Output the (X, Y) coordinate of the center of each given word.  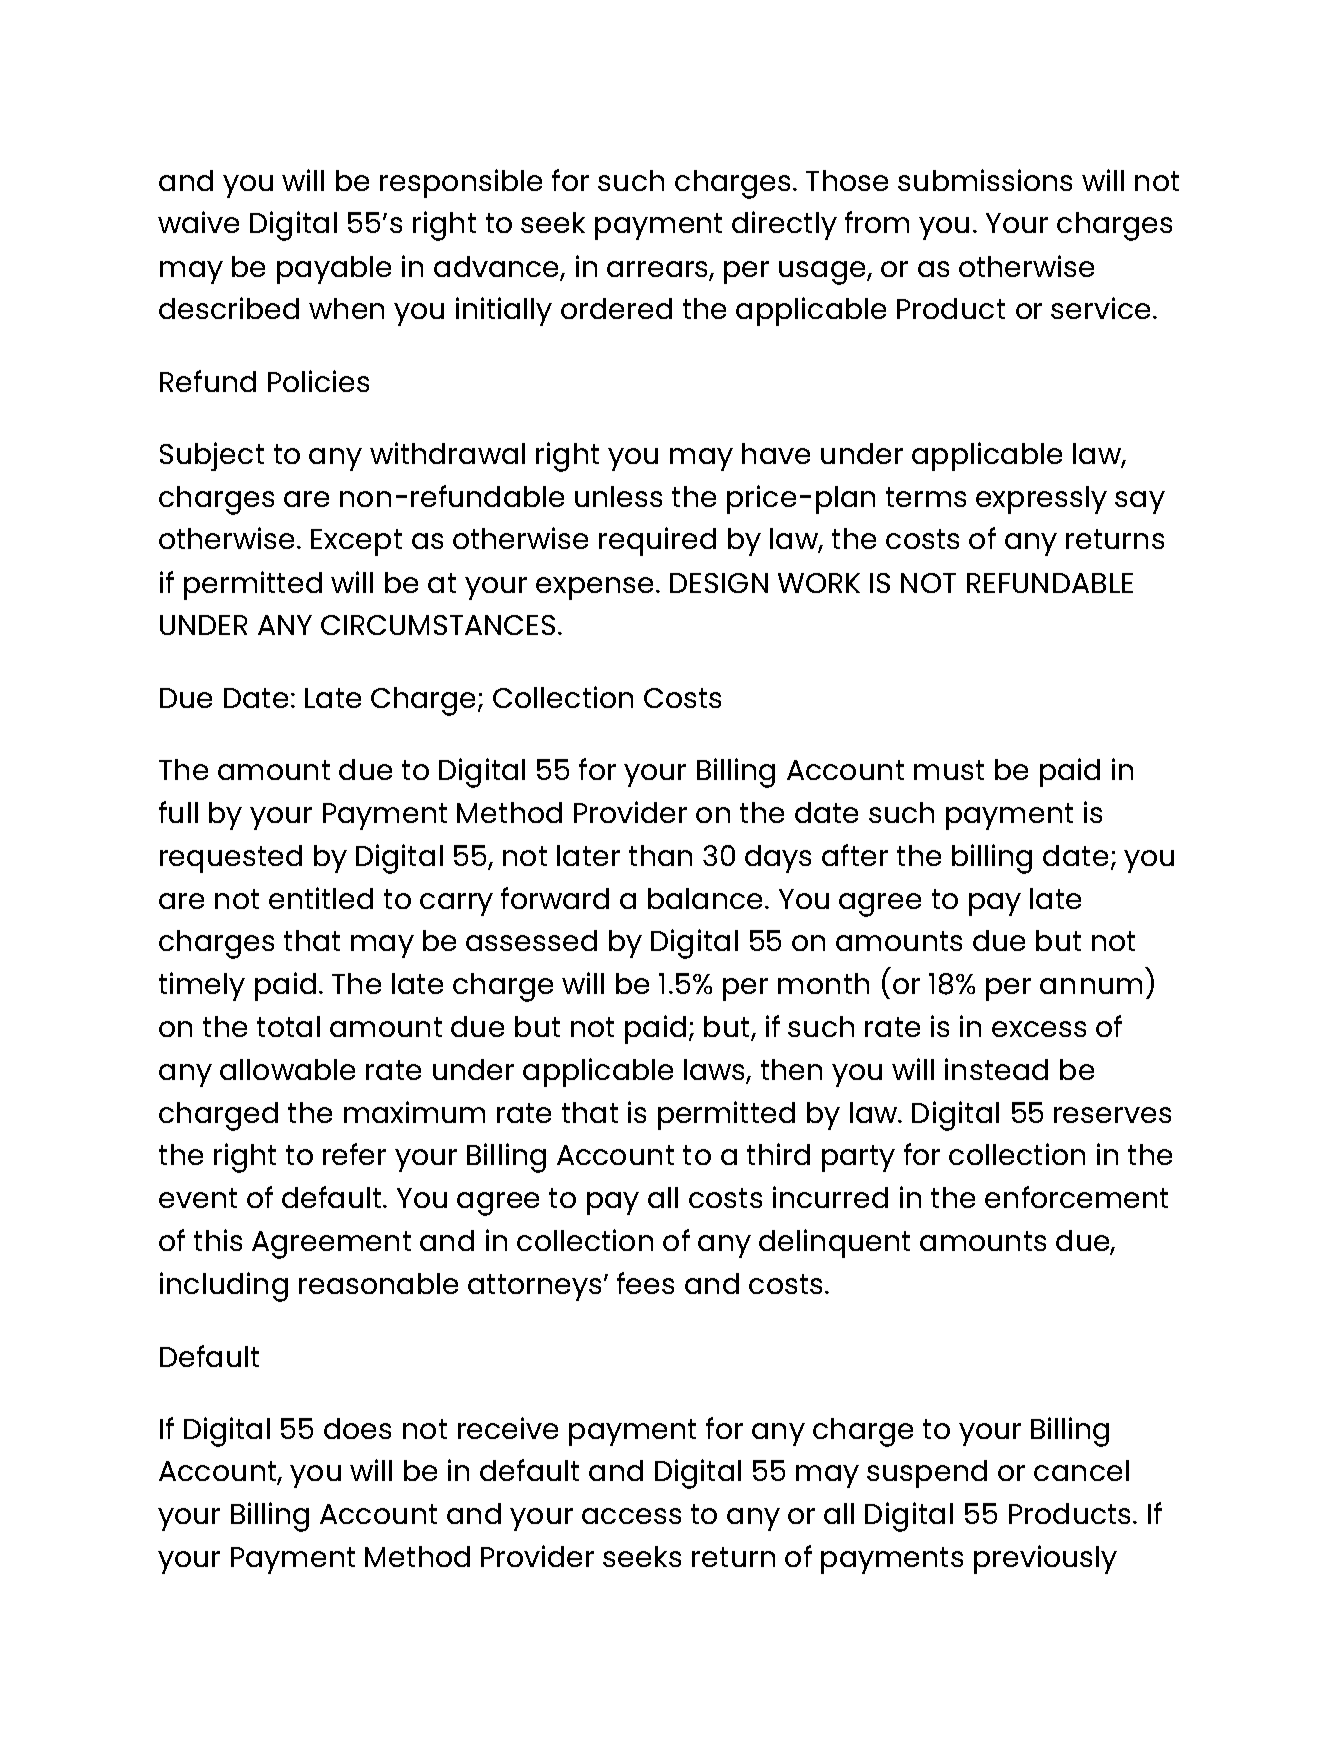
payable (334, 270)
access (631, 1516)
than (660, 855)
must (949, 770)
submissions (985, 180)
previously (1045, 1559)
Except (356, 542)
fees (645, 1283)
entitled (321, 898)
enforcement (1076, 1197)
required (657, 541)
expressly (1041, 500)
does (357, 1428)
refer (354, 1154)
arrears (657, 269)
